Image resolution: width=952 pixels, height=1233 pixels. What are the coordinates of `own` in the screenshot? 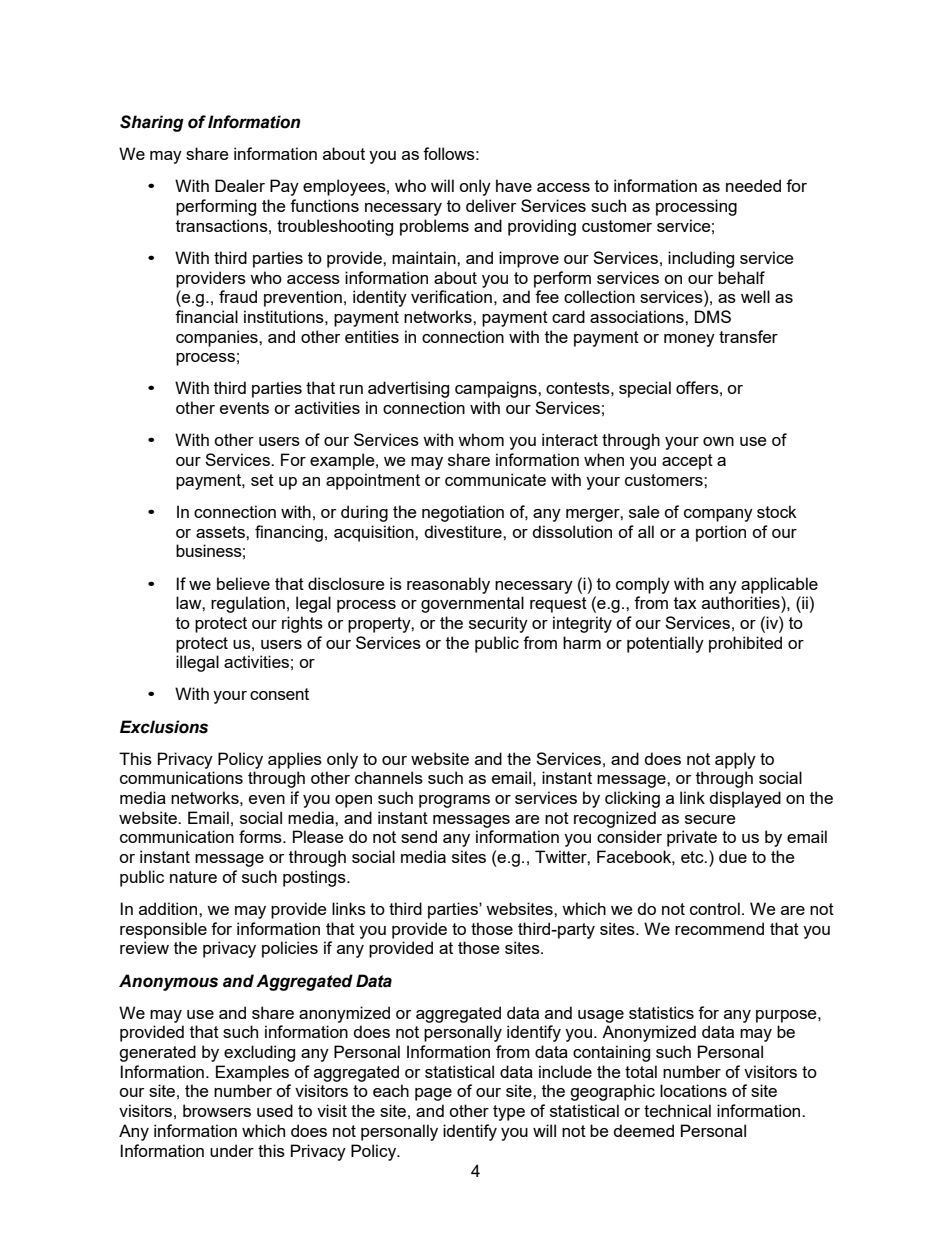 It's located at (718, 441).
